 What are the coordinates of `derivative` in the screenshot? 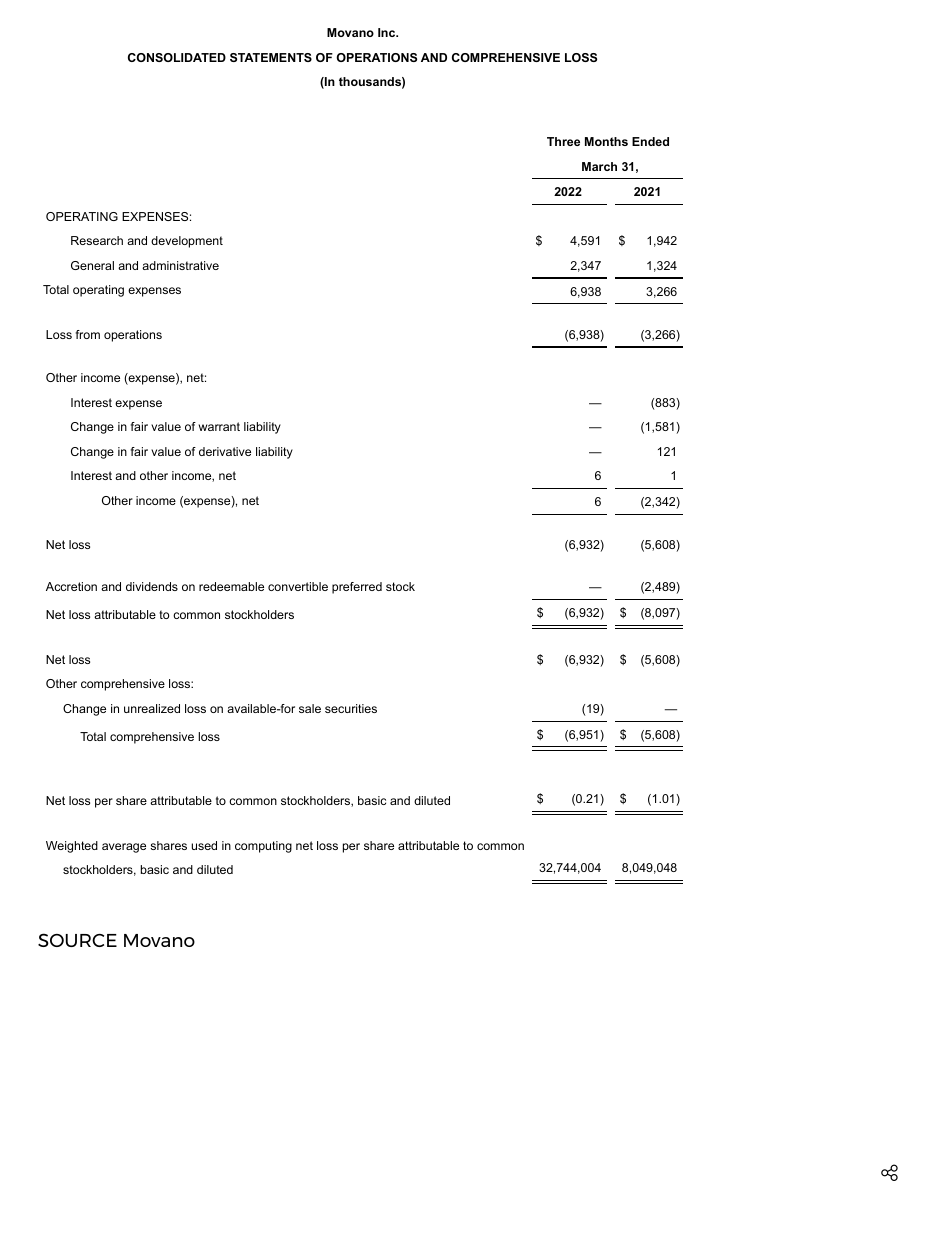 It's located at (225, 451).
